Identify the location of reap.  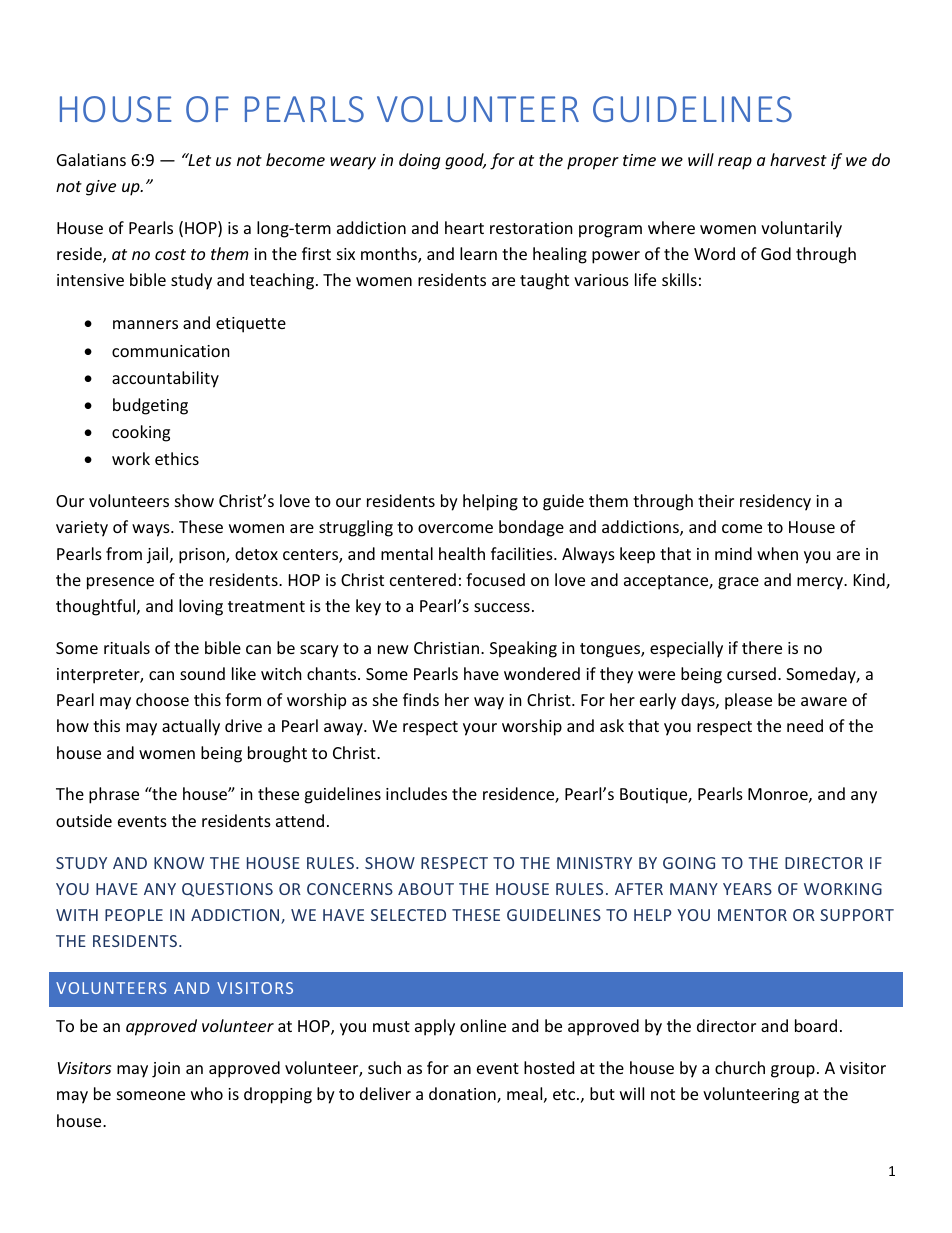
(735, 163).
